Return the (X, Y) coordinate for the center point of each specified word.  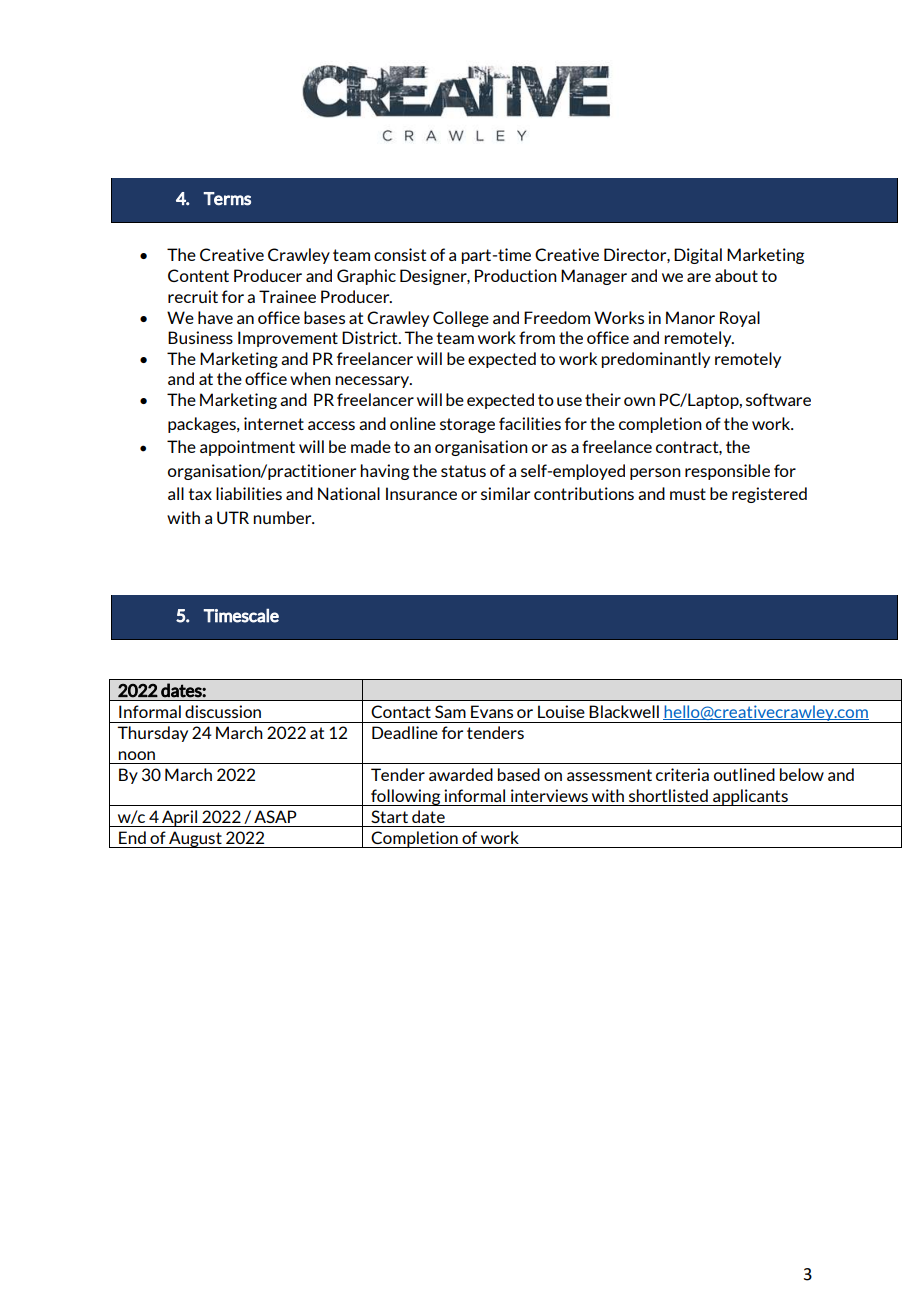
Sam (450, 711)
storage (467, 425)
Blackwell (624, 711)
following (406, 797)
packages (203, 425)
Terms (227, 199)
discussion (223, 711)
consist (400, 254)
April (179, 818)
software (778, 399)
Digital (698, 256)
